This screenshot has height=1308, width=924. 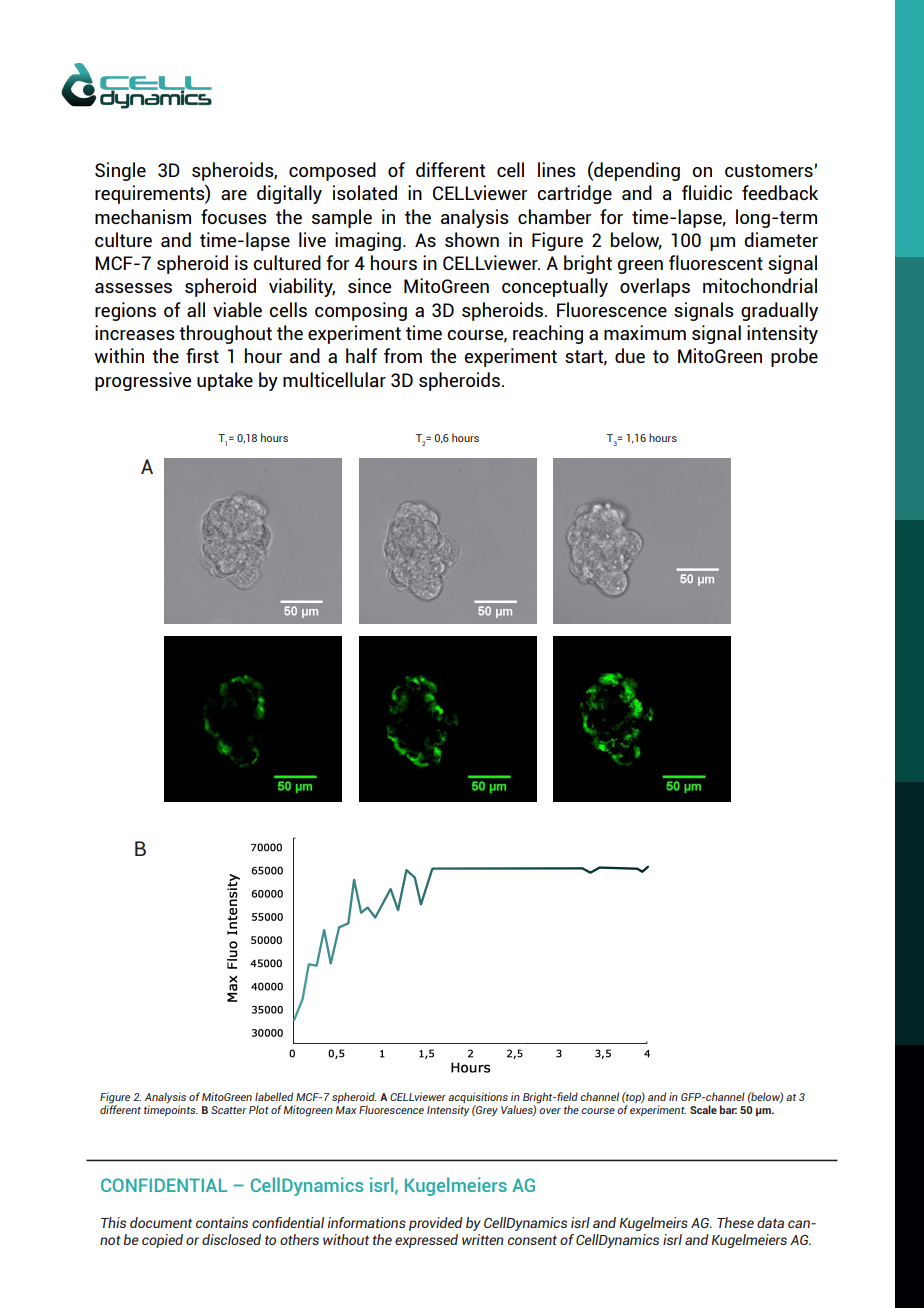 What do you see at coordinates (735, 1222) in the screenshot?
I see `These` at bounding box center [735, 1222].
